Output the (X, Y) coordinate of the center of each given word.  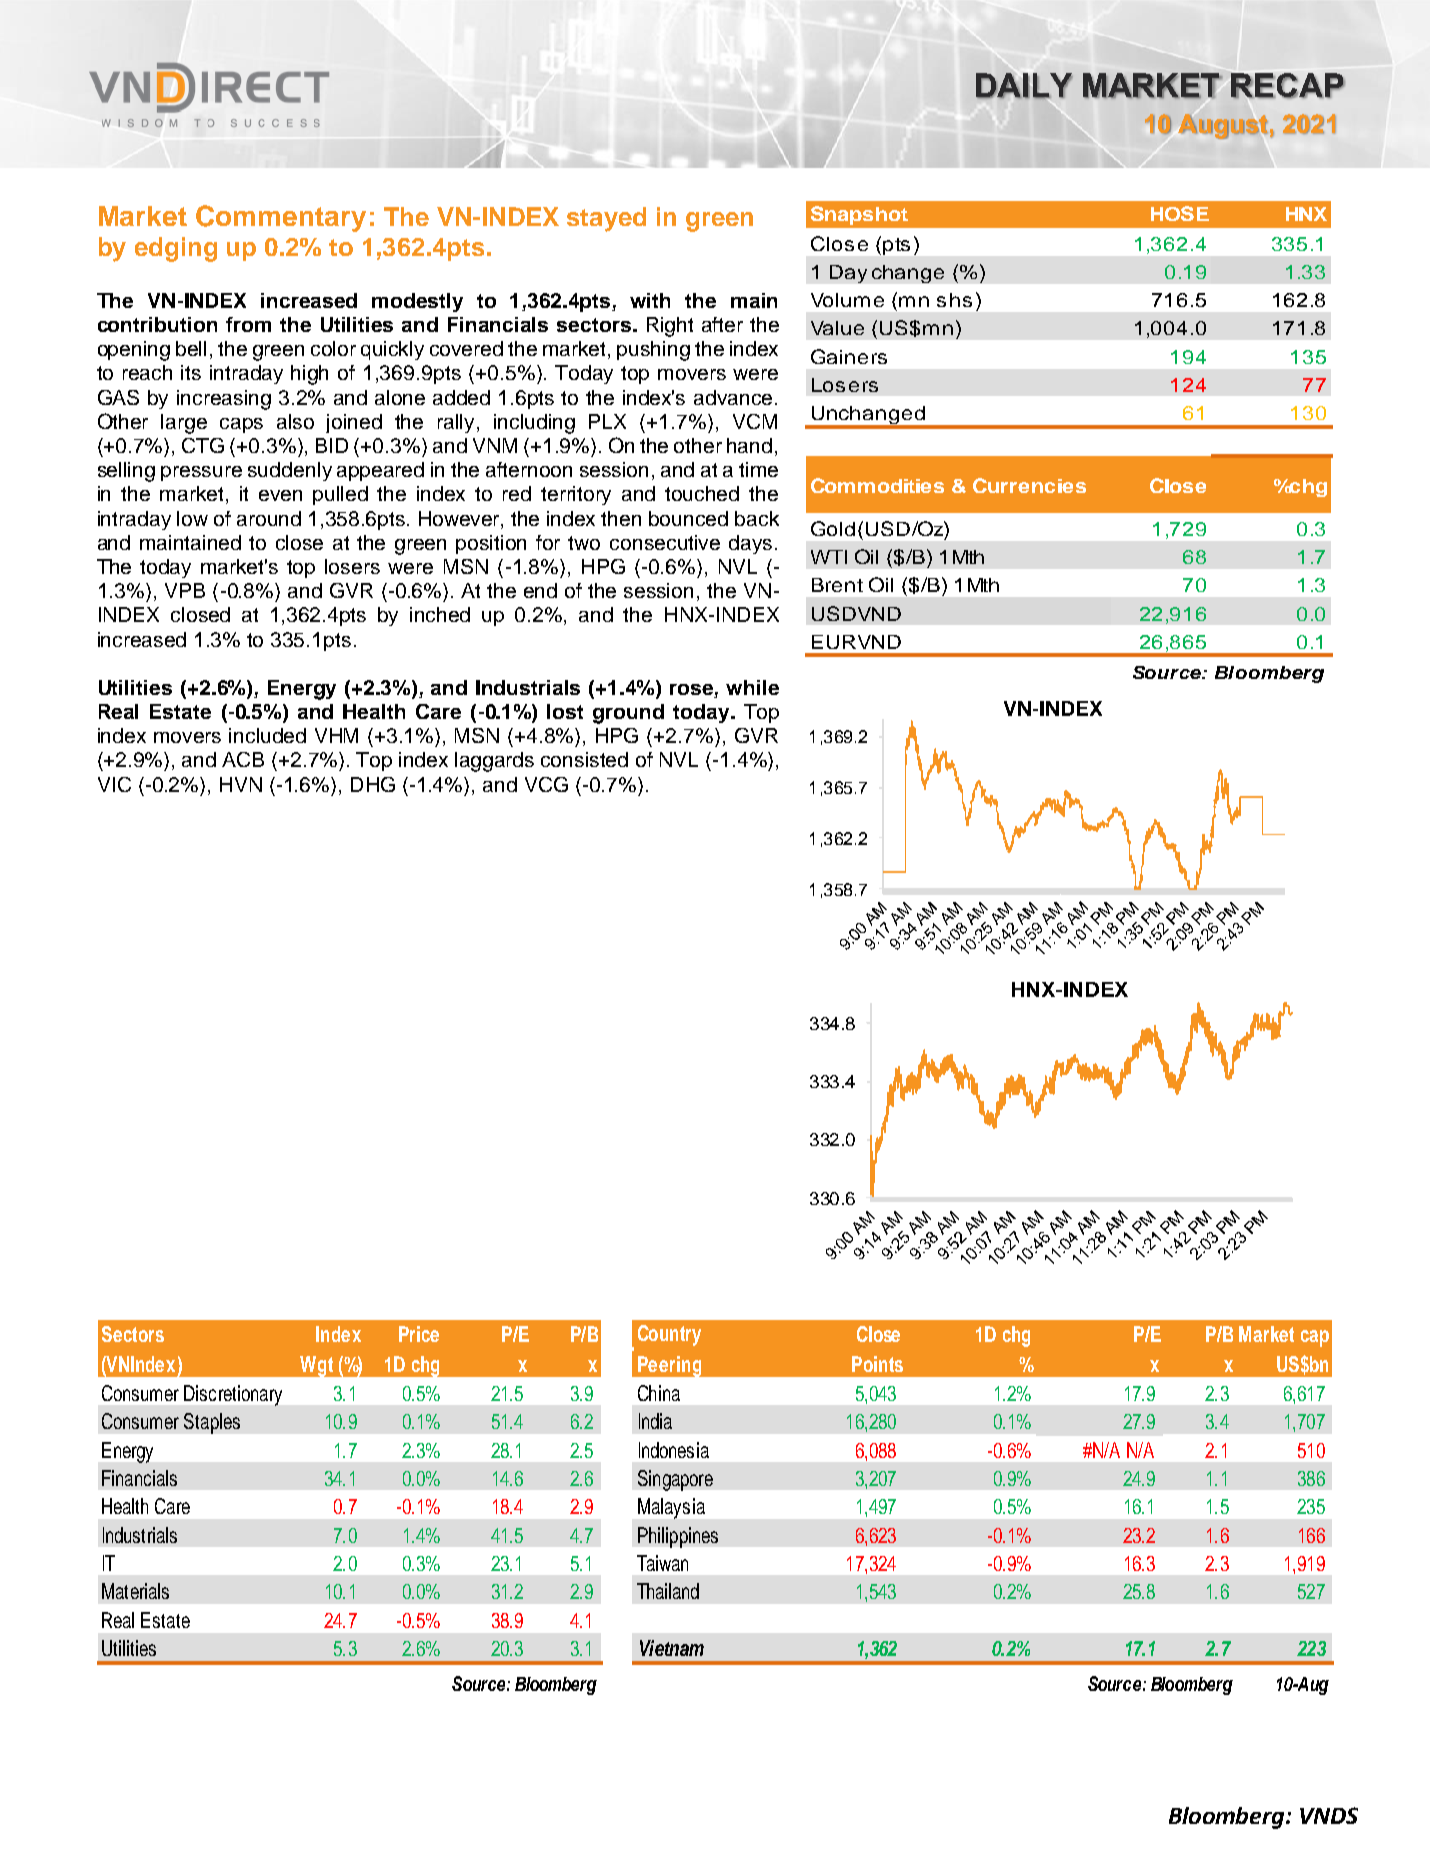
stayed (606, 219)
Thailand (668, 1591)
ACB (243, 759)
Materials (135, 1591)
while (752, 687)
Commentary (281, 218)
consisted (584, 759)
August (1222, 126)
